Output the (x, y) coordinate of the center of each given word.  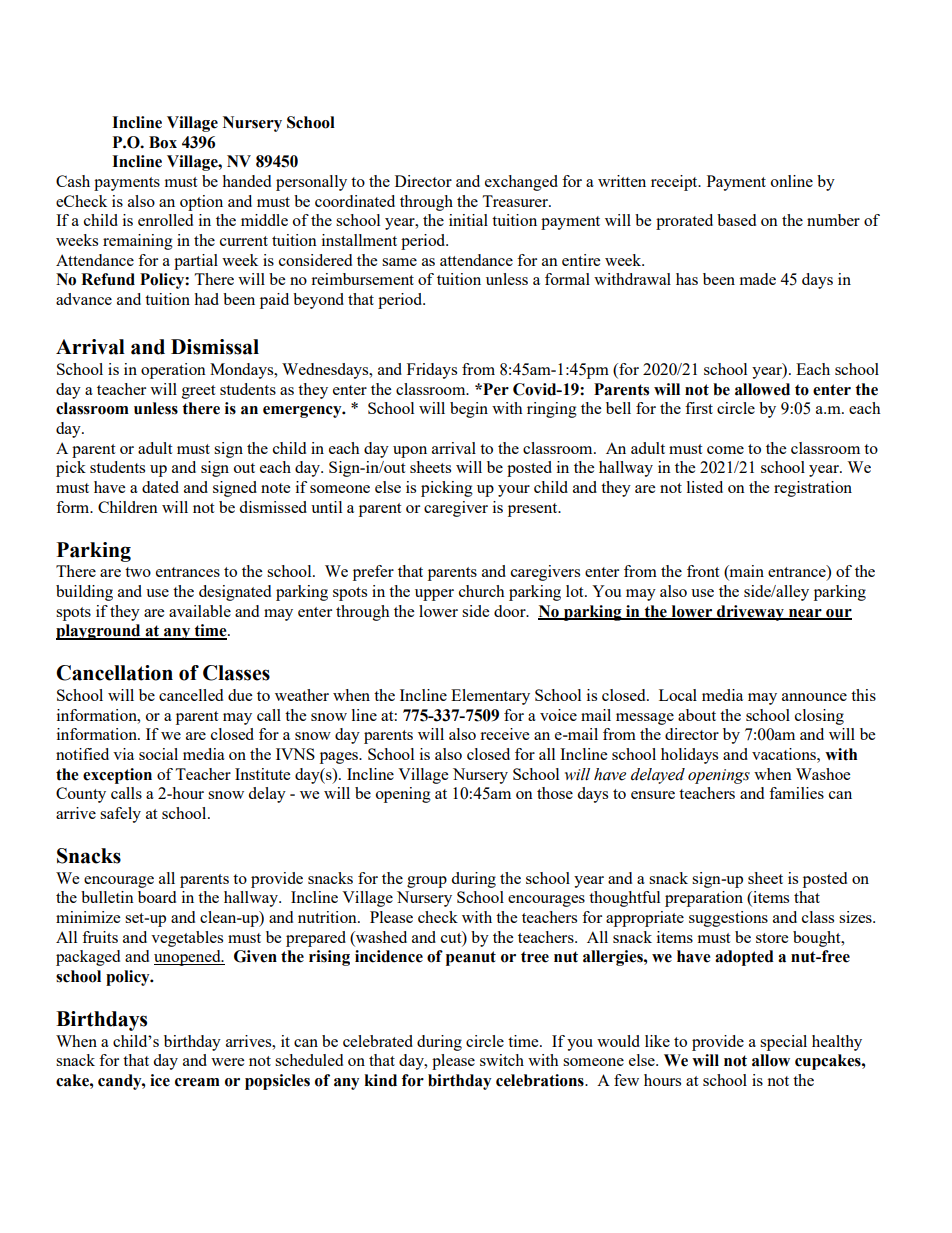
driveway (751, 613)
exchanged (521, 183)
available (200, 611)
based (736, 220)
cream (197, 1082)
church (482, 591)
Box (163, 142)
